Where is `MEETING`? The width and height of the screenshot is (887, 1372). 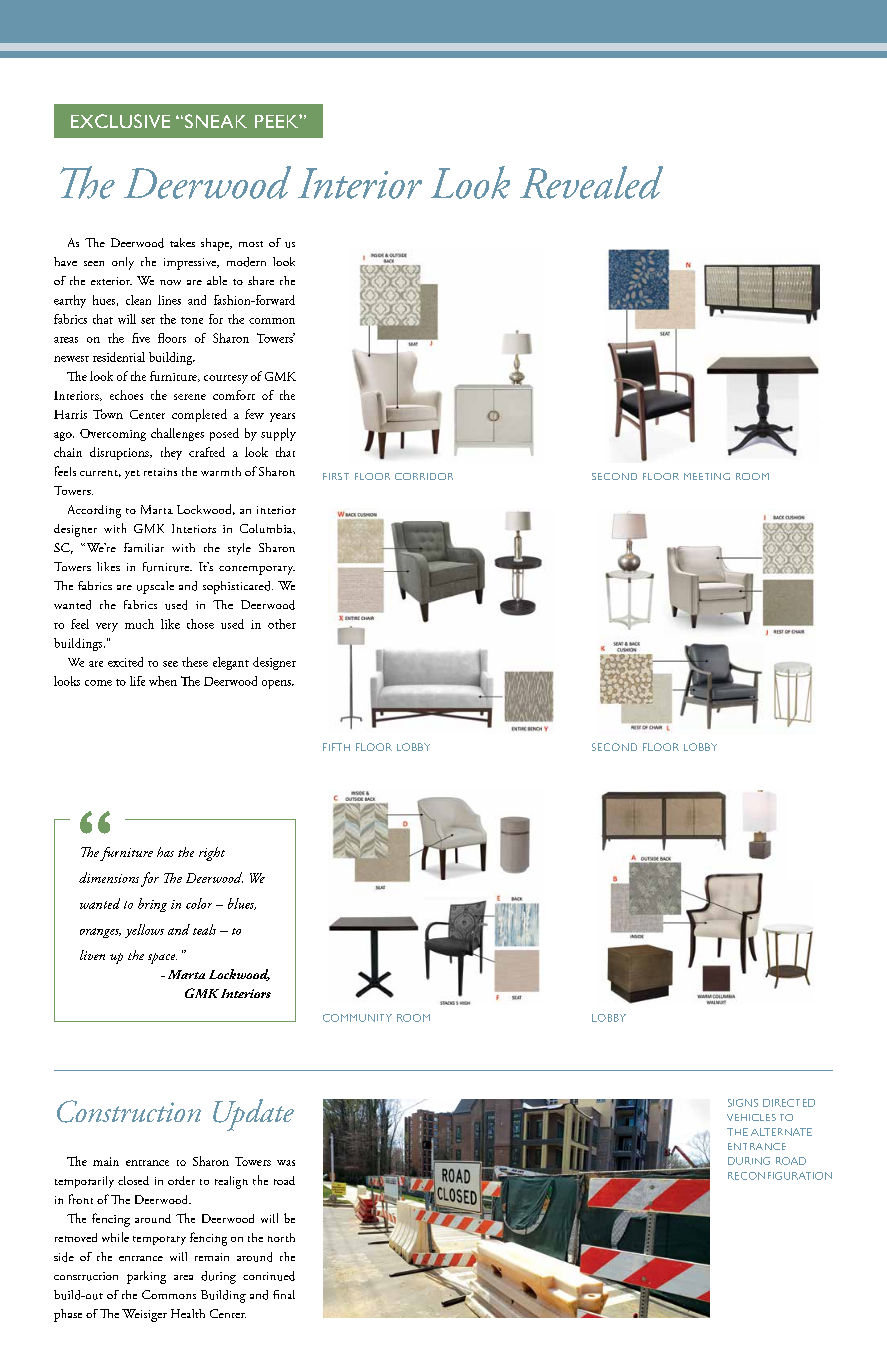
MEETING is located at coordinates (707, 476).
